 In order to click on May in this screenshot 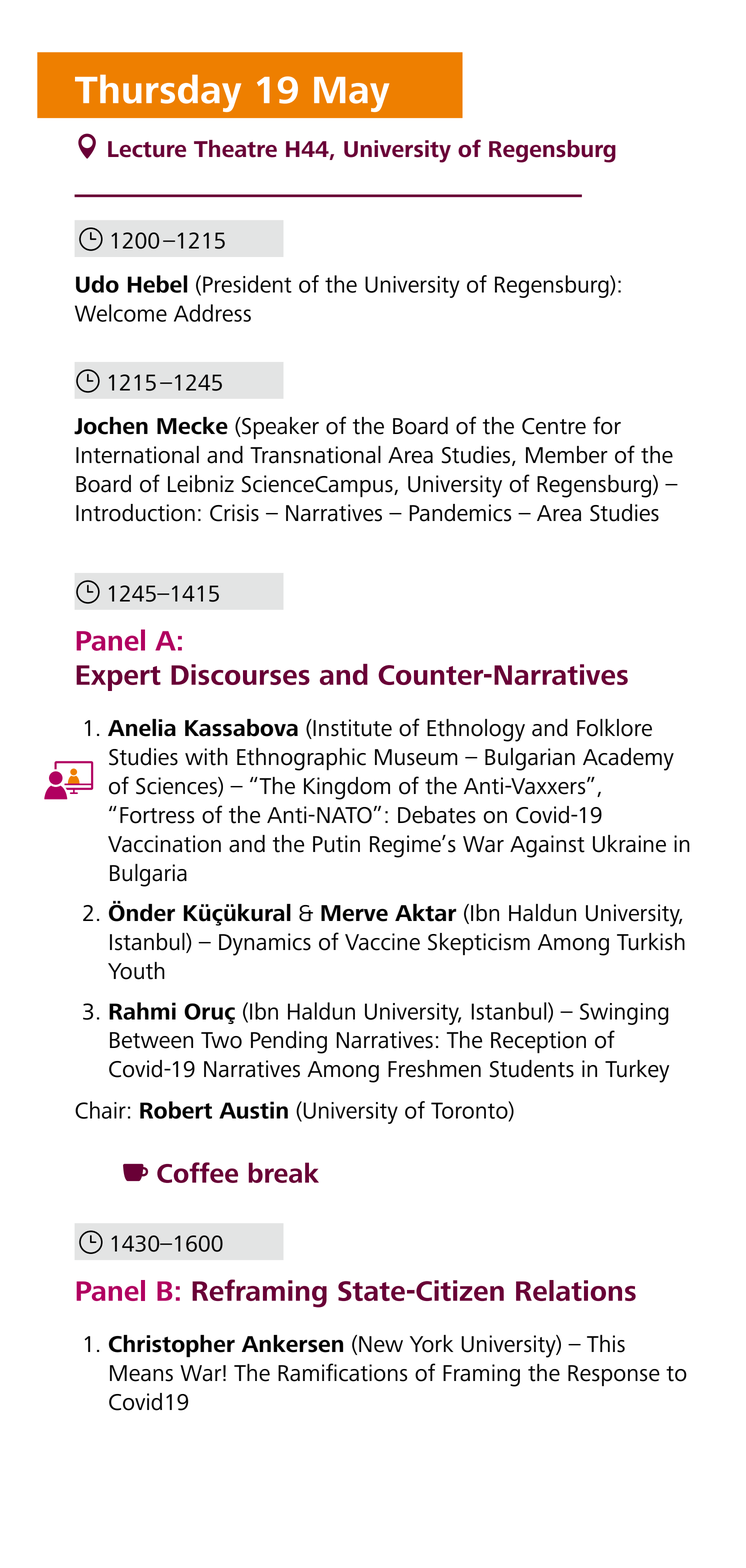, I will do `click(351, 94)`.
